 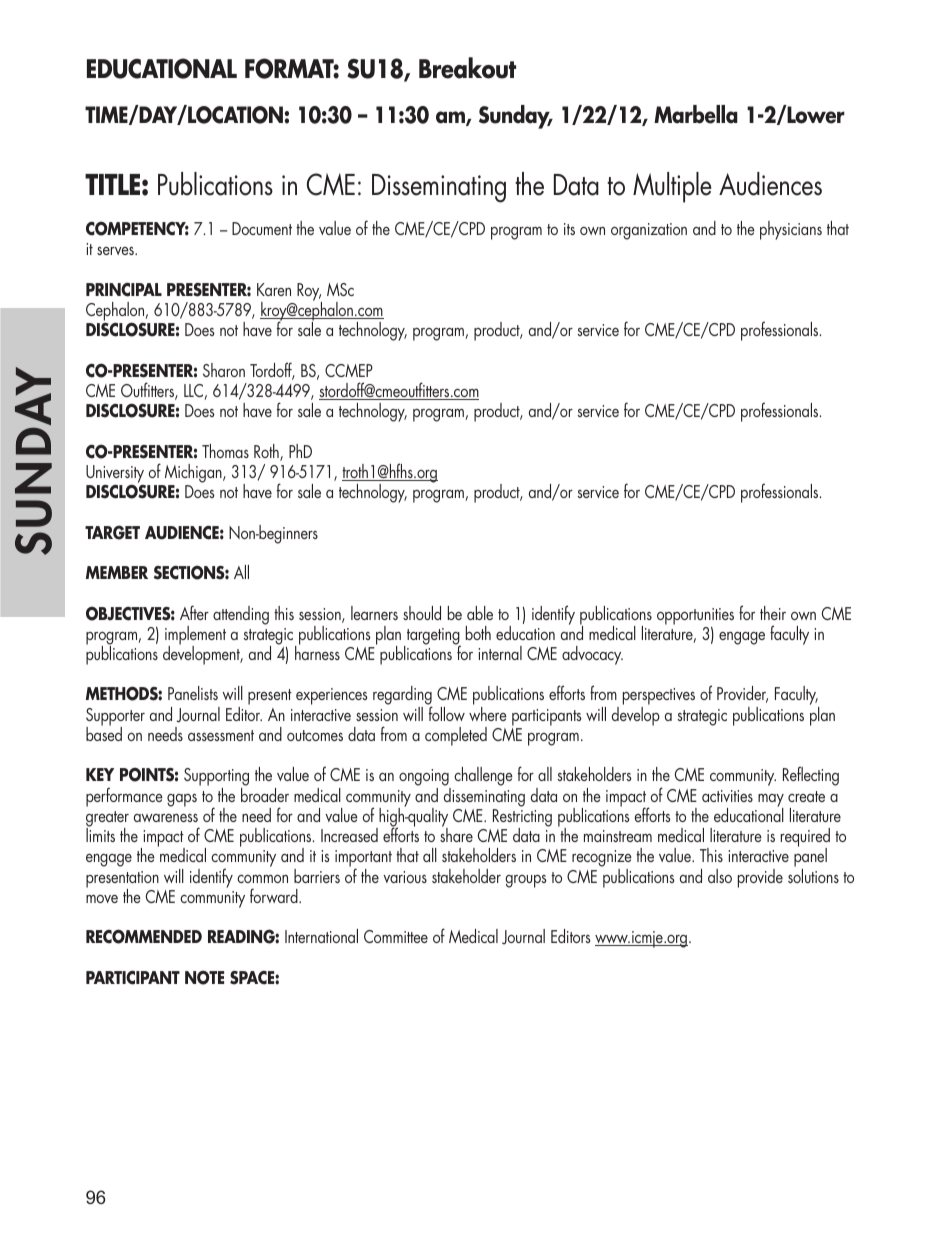 I want to click on Michigan, so click(x=194, y=473).
